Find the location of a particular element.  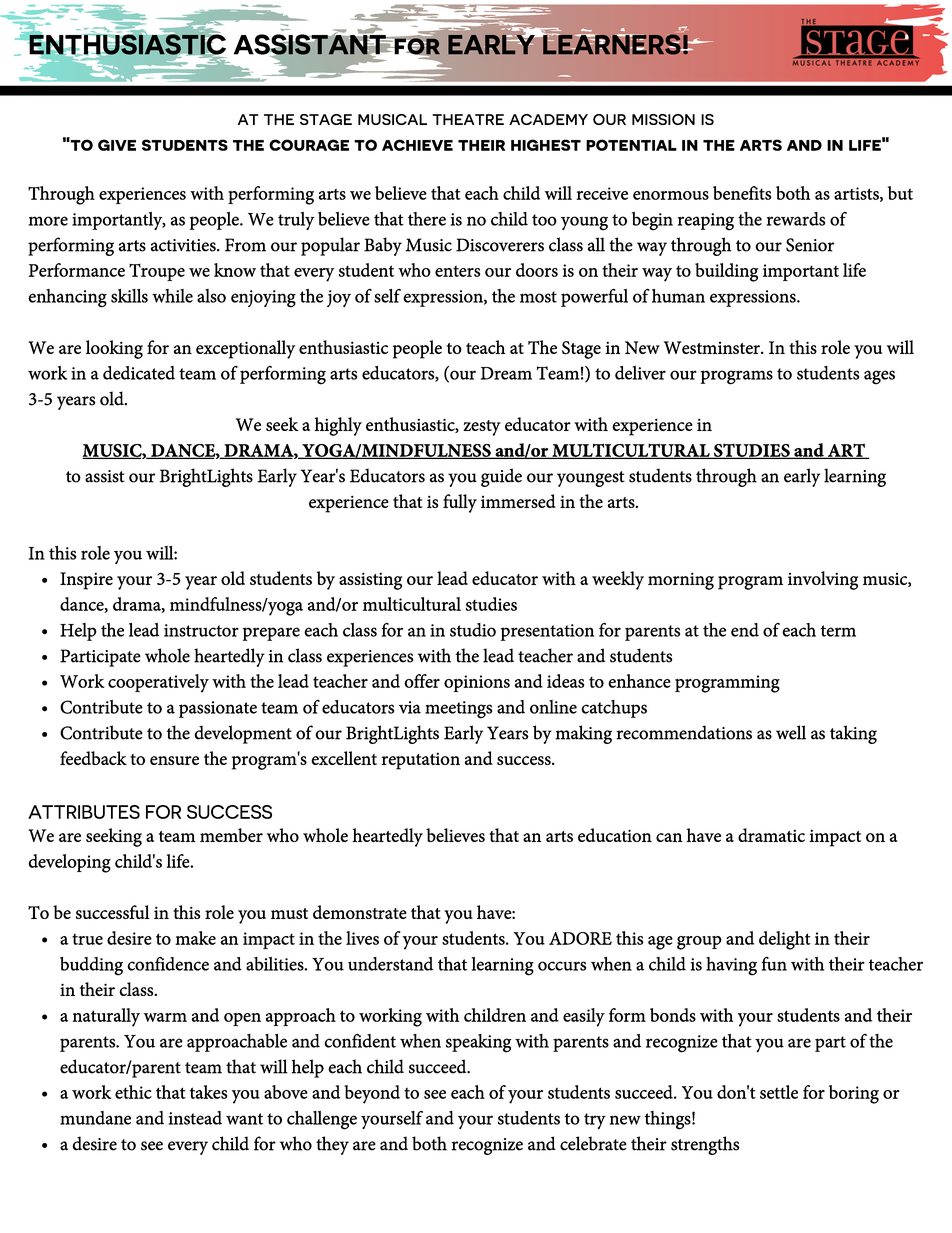

dedicated is located at coordinates (139, 373).
